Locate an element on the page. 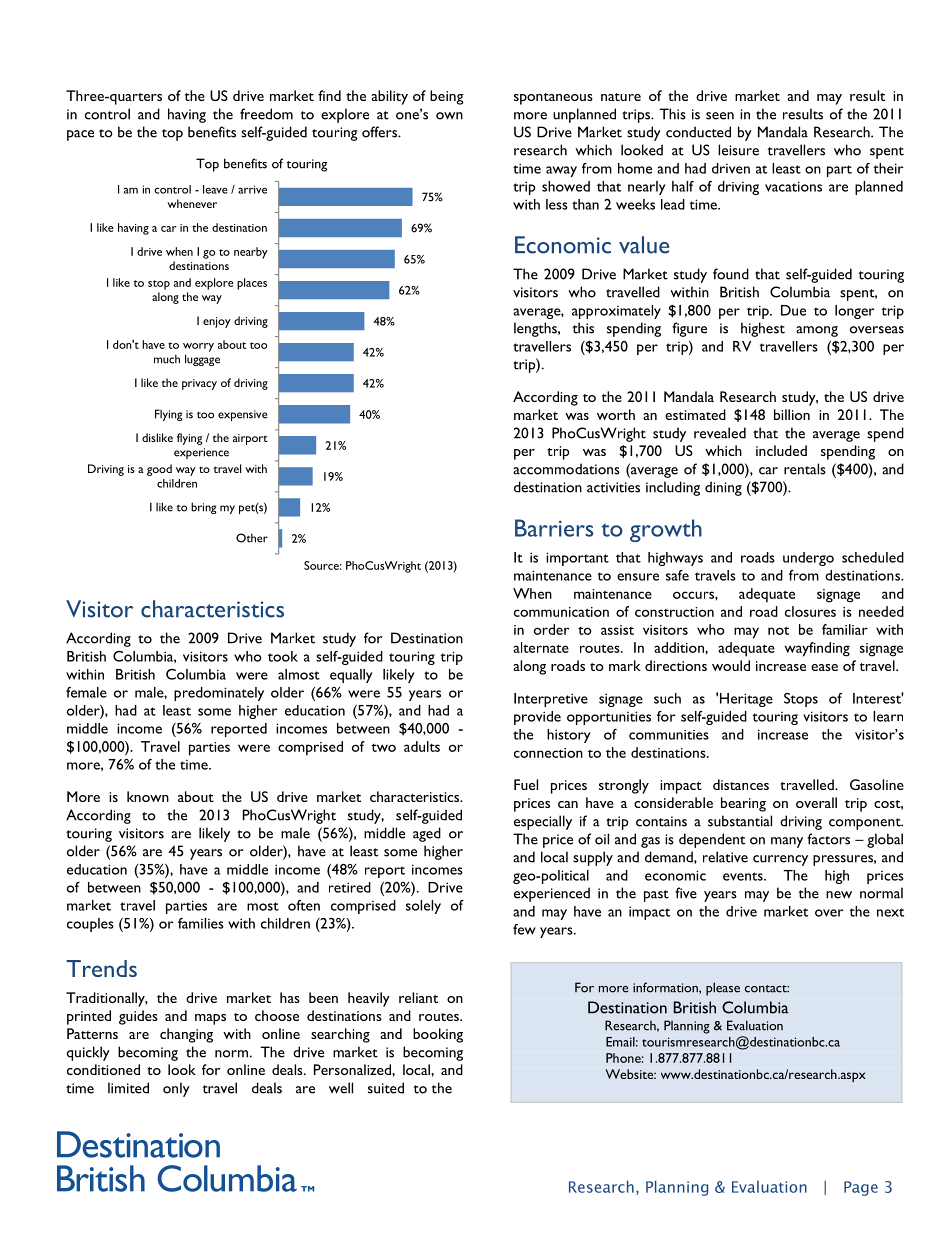  leisure is located at coordinates (738, 150).
